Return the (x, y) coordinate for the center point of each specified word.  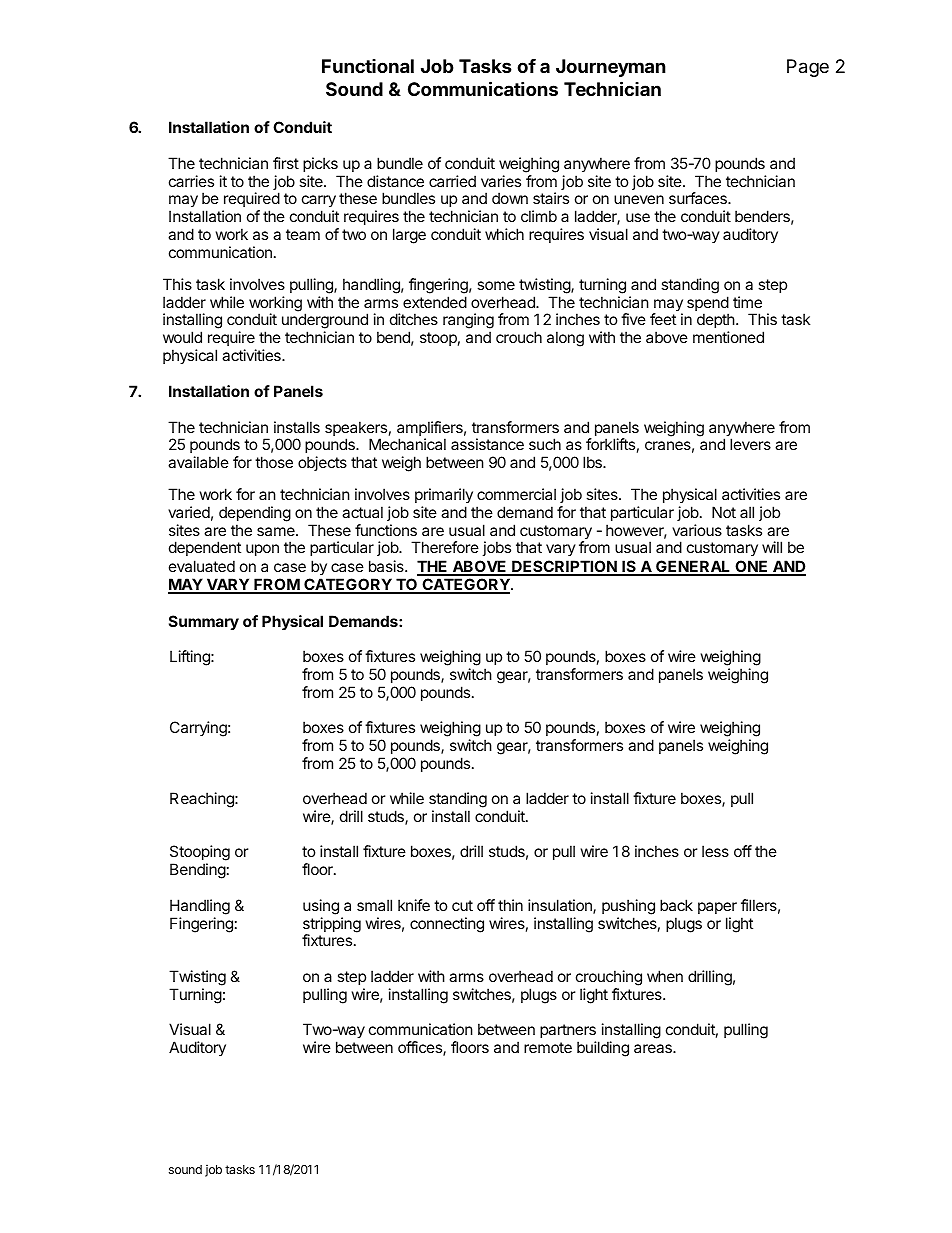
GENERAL (693, 567)
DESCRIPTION (564, 567)
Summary (204, 622)
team (303, 234)
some (496, 285)
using (321, 907)
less (715, 851)
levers (750, 444)
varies (501, 181)
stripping (332, 926)
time (747, 302)
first (286, 163)
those (274, 462)
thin (510, 905)
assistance (487, 444)
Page (808, 68)
